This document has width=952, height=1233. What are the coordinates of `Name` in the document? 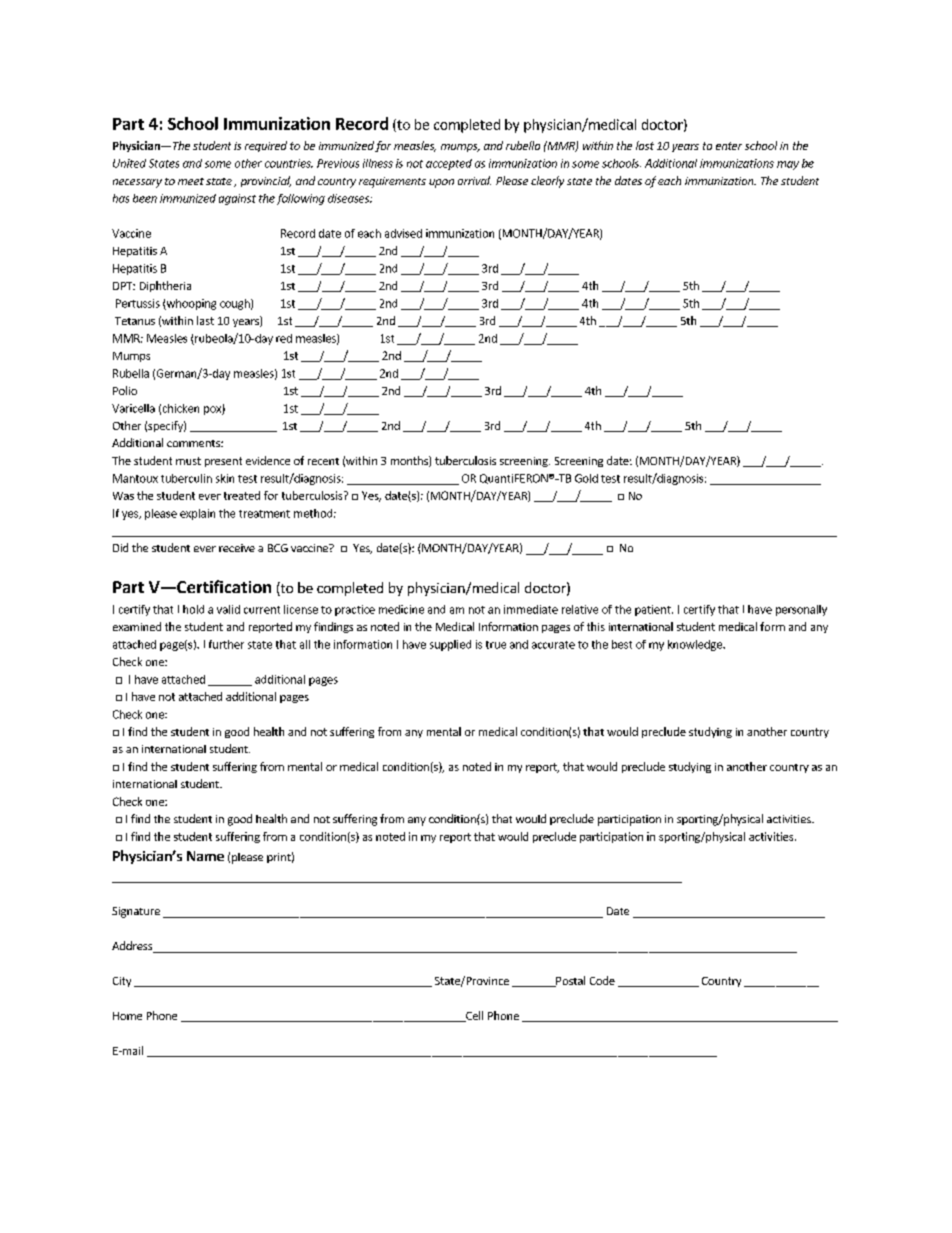 It's located at (205, 856).
